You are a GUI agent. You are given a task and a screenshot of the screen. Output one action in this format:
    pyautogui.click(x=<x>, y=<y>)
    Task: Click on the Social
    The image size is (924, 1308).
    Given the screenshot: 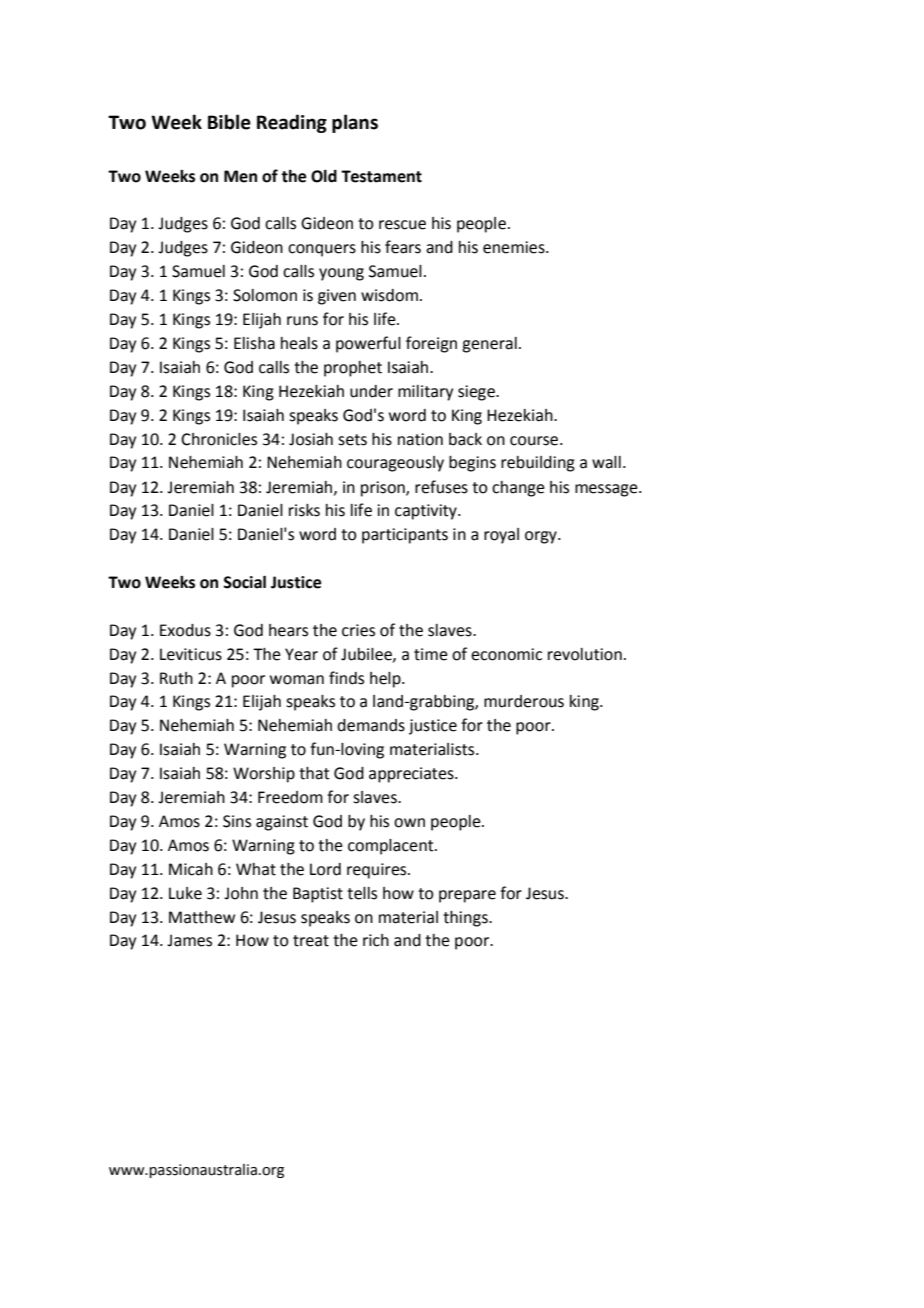 What is the action you would take?
    pyautogui.click(x=244, y=582)
